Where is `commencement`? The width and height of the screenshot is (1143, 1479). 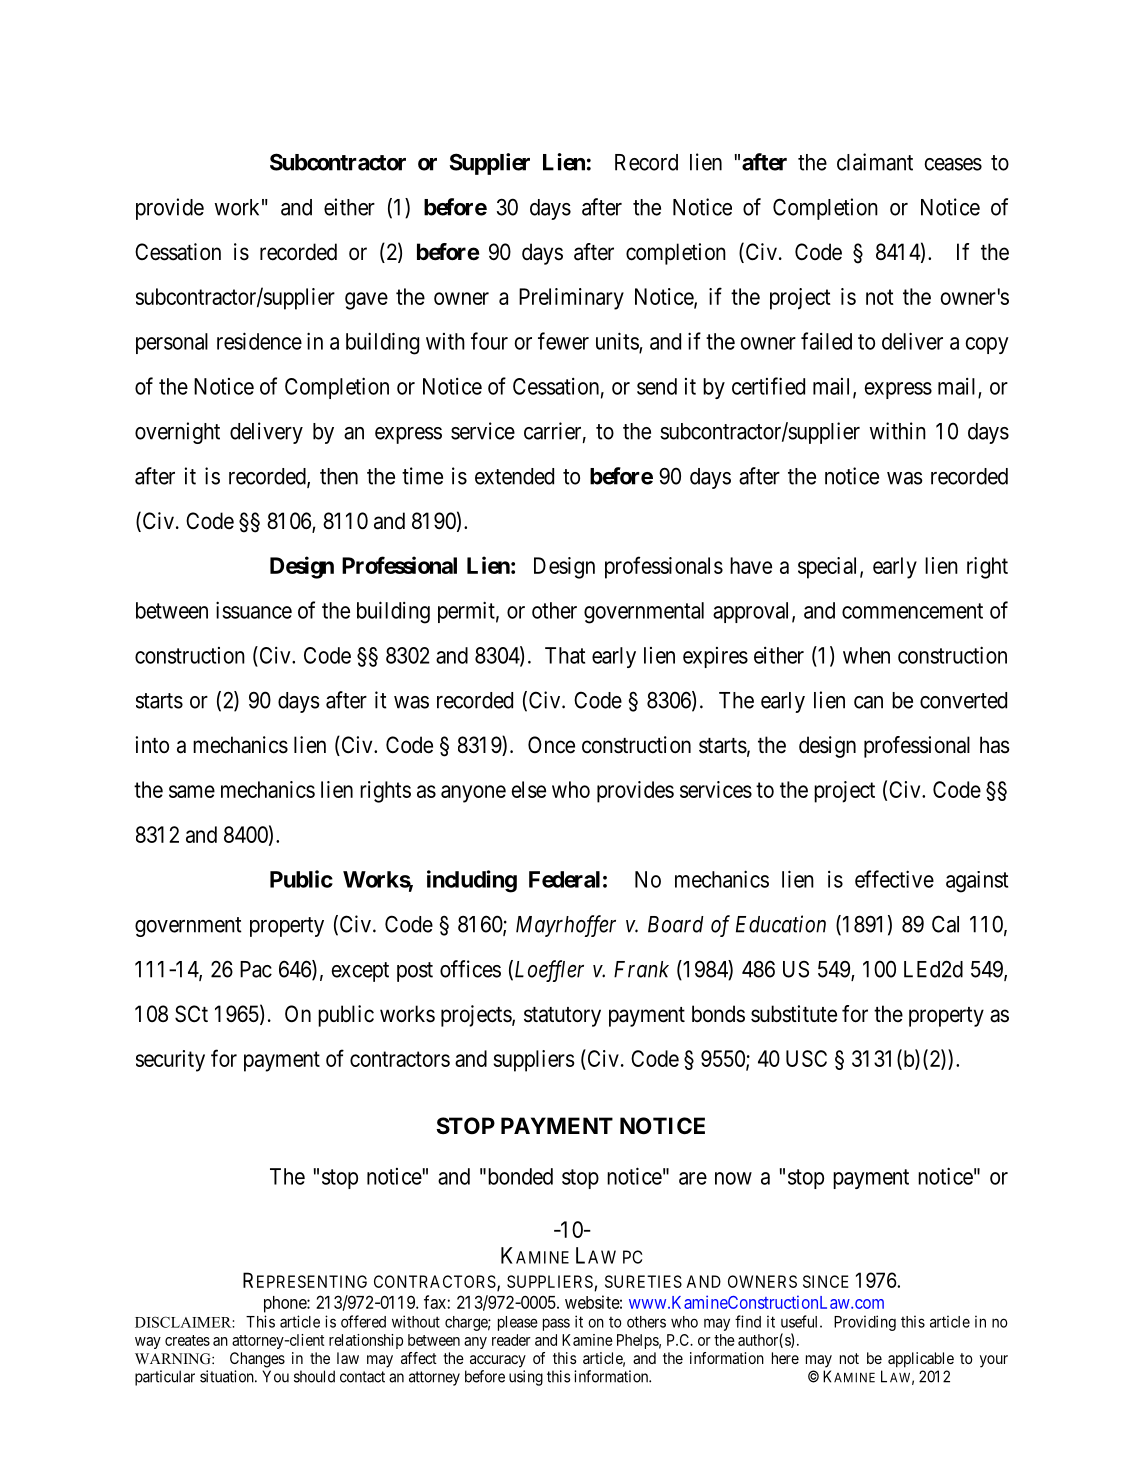
commencement is located at coordinates (912, 611).
